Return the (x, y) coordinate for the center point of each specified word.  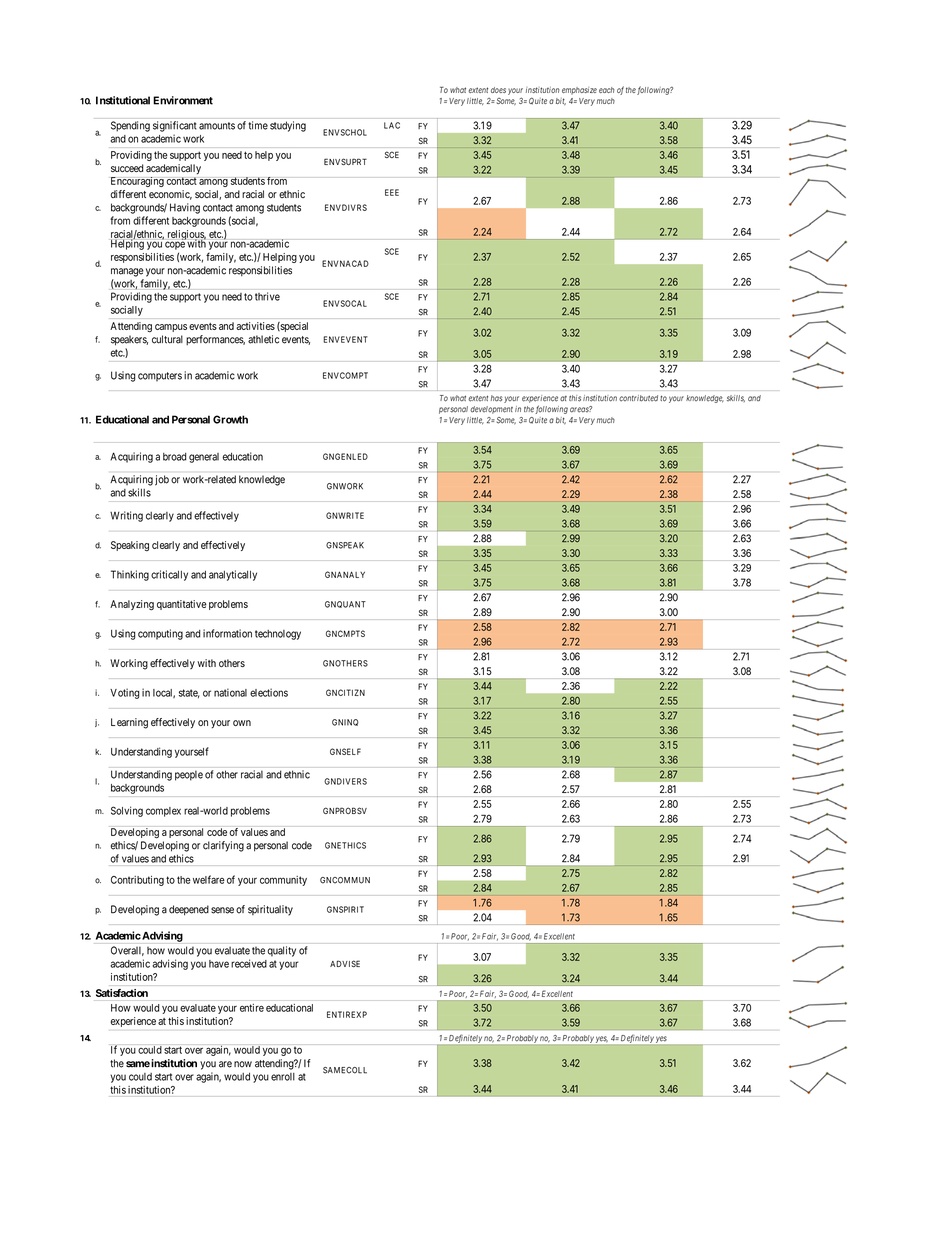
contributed (638, 398)
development (491, 410)
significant (175, 126)
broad (175, 457)
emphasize (579, 91)
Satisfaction (122, 993)
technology (278, 635)
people (189, 775)
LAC (392, 125)
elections (269, 692)
